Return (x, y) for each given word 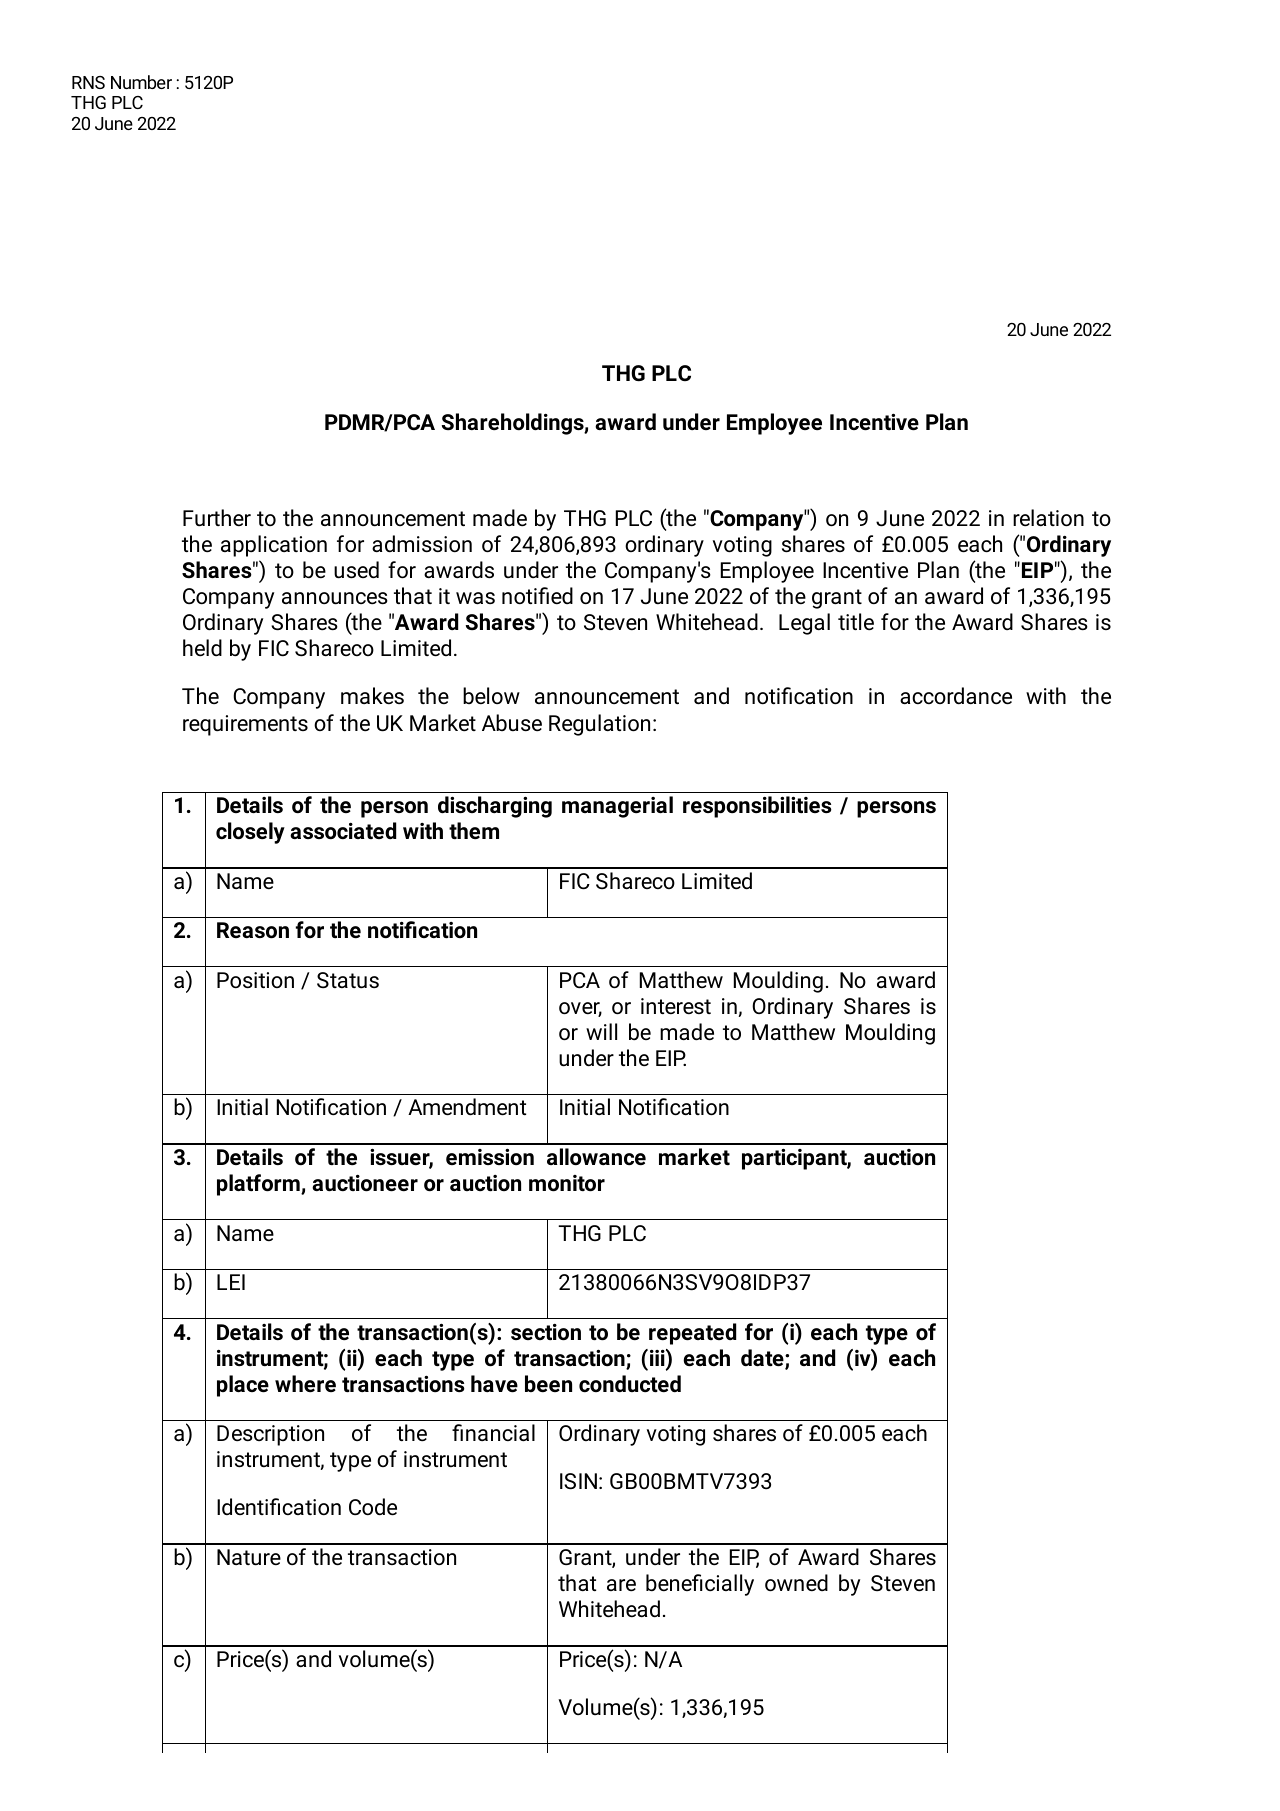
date (763, 1359)
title (856, 622)
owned (796, 1583)
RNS (88, 82)
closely (250, 833)
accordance (956, 696)
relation (1048, 518)
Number (141, 82)
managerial (617, 807)
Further (217, 518)
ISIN (578, 1481)
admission (422, 544)
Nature (249, 1557)
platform (259, 1185)
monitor (567, 1183)
